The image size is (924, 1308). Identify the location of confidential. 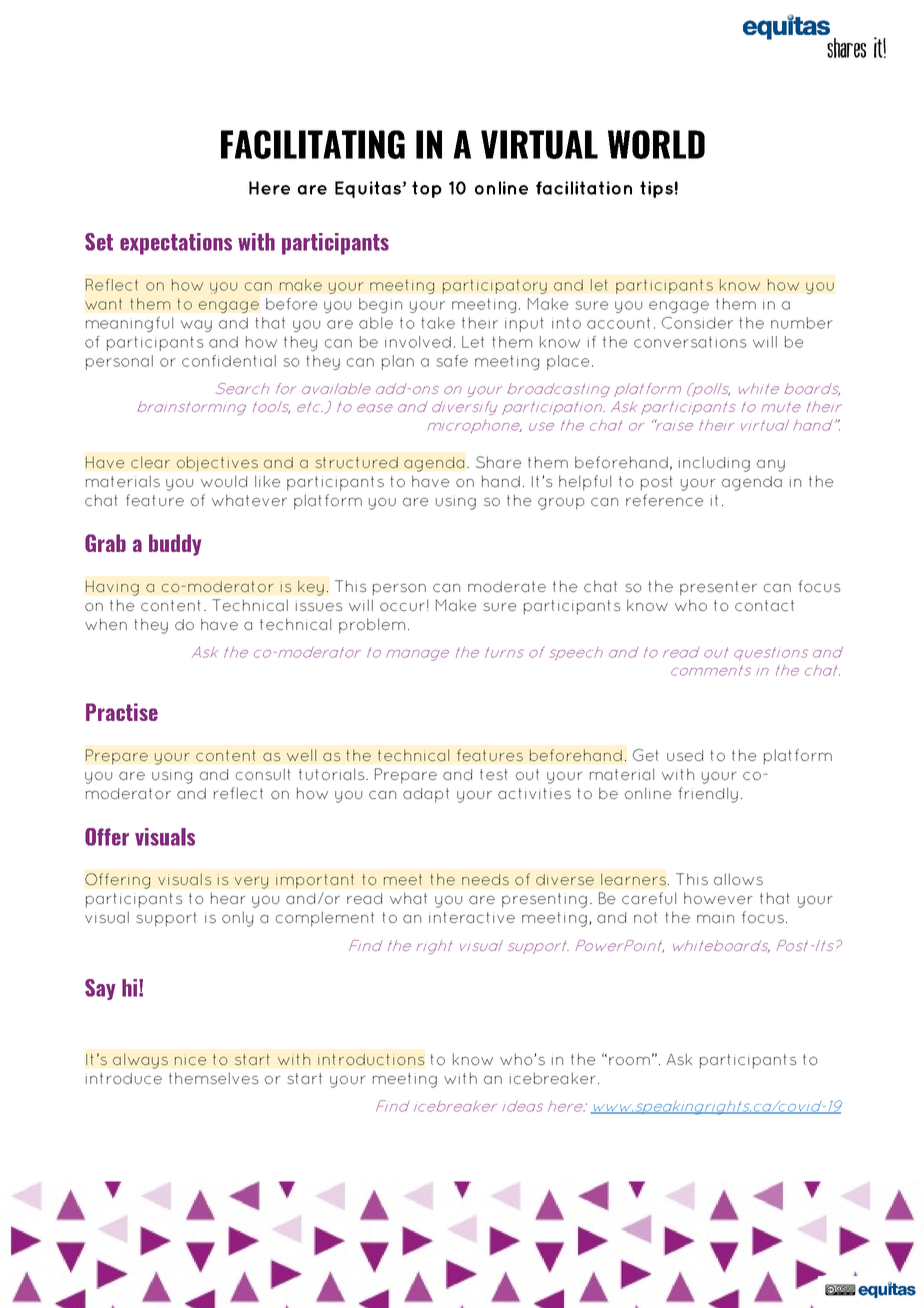
(229, 361).
